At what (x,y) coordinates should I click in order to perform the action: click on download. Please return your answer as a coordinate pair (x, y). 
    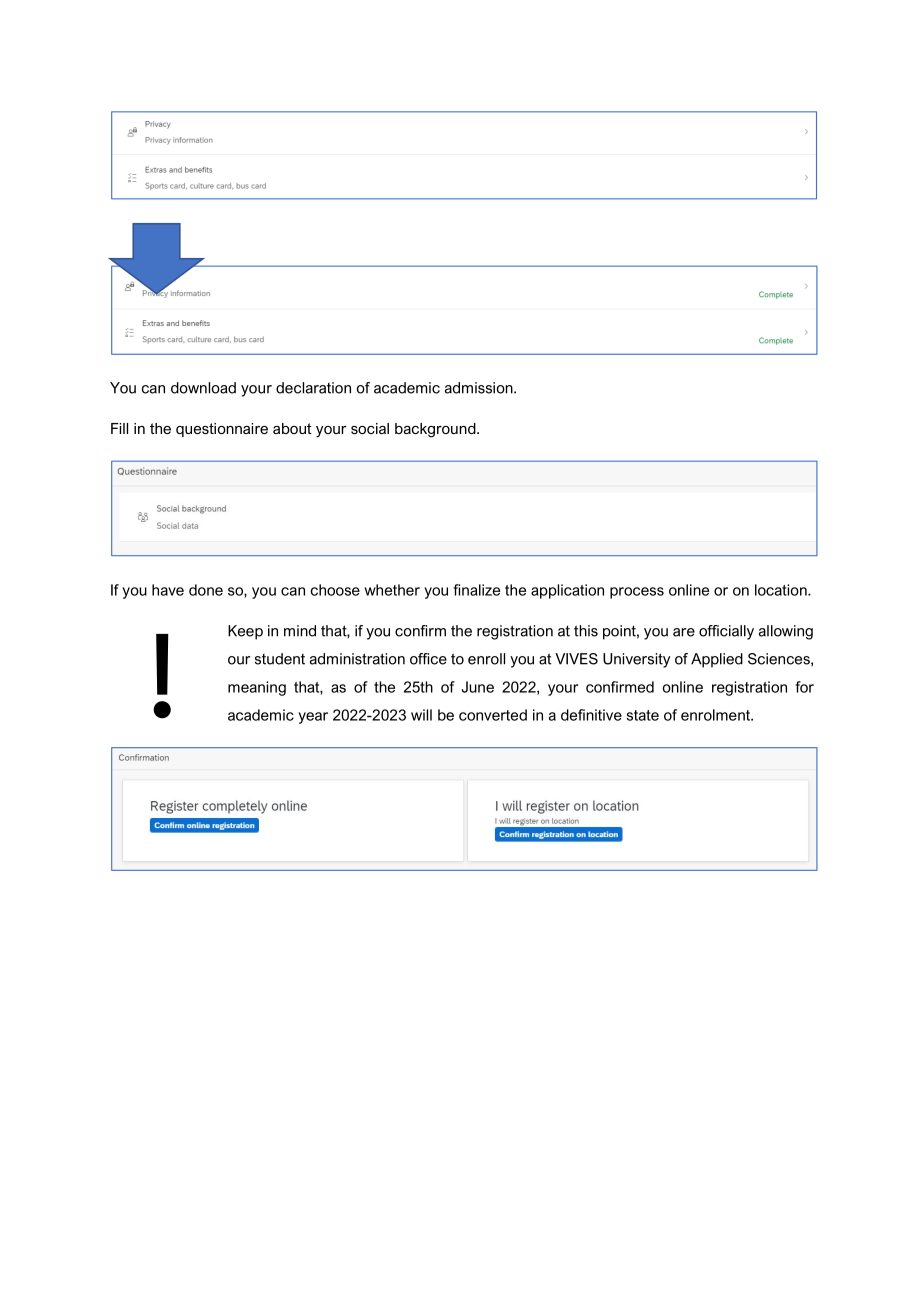
    Looking at the image, I should click on (203, 388).
